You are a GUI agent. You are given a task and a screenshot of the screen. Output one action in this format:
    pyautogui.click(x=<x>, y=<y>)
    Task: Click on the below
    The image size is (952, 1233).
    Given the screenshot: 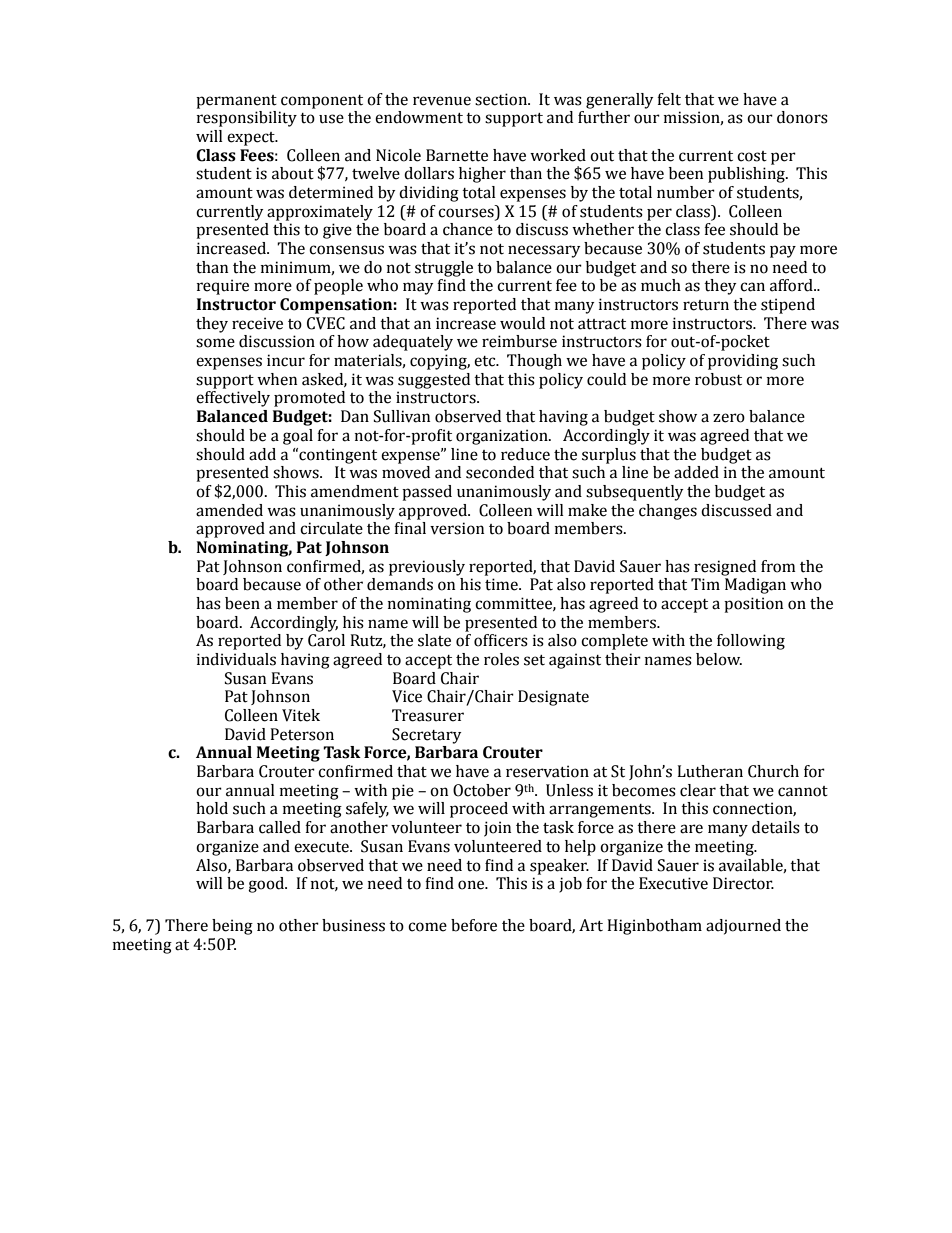 What is the action you would take?
    pyautogui.click(x=719, y=659)
